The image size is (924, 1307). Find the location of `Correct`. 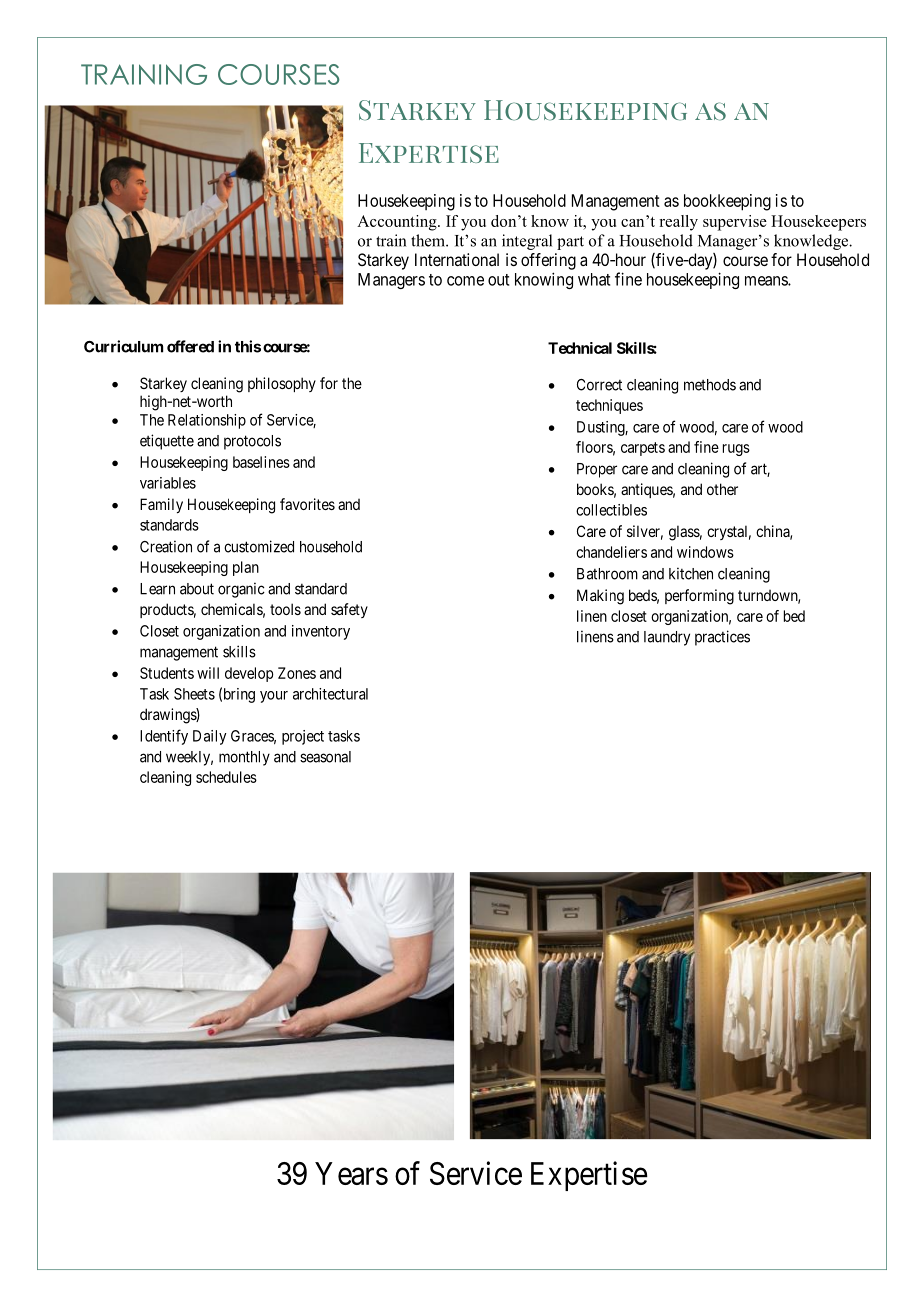

Correct is located at coordinates (599, 385).
